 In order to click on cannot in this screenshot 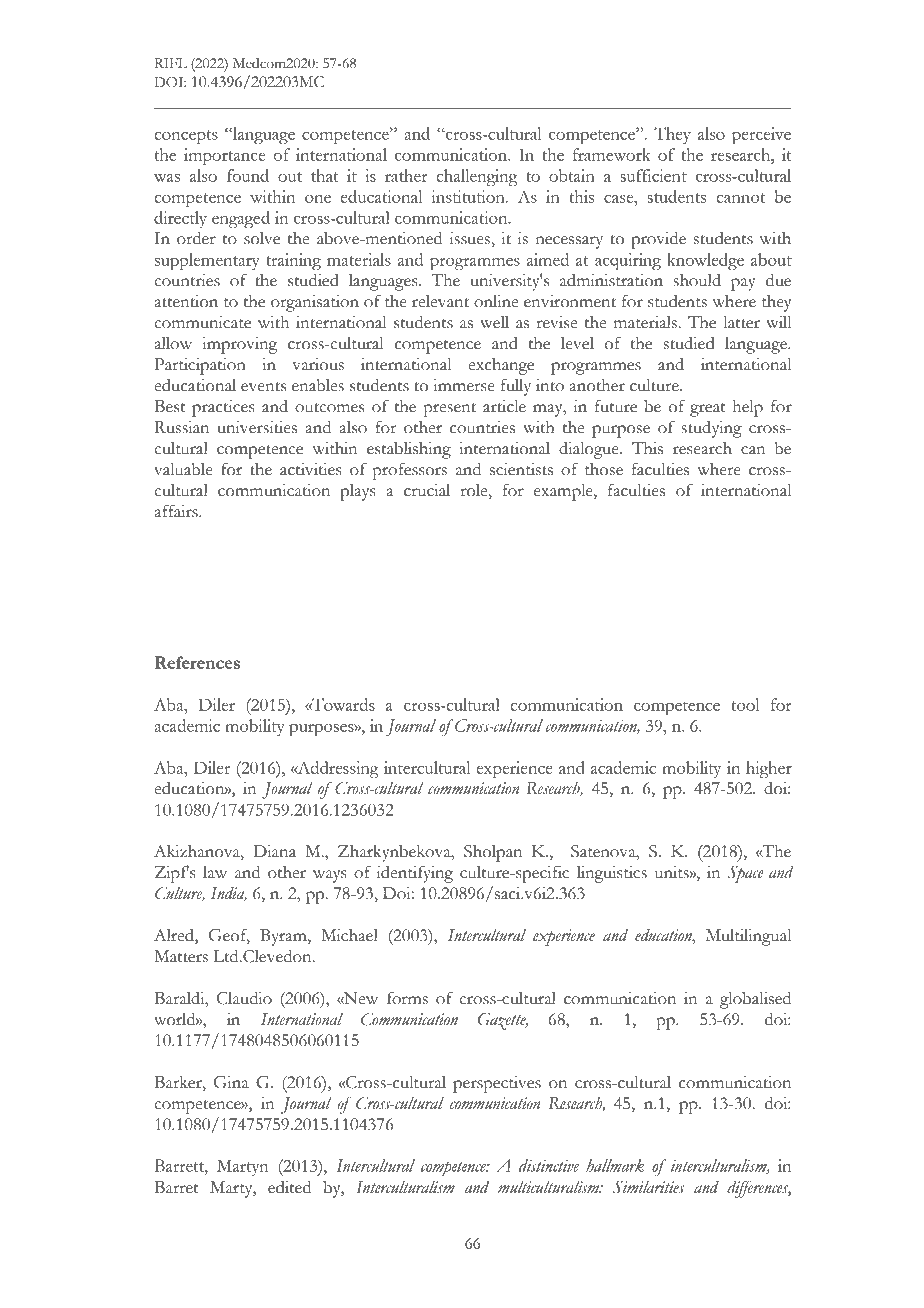, I will do `click(740, 198)`.
